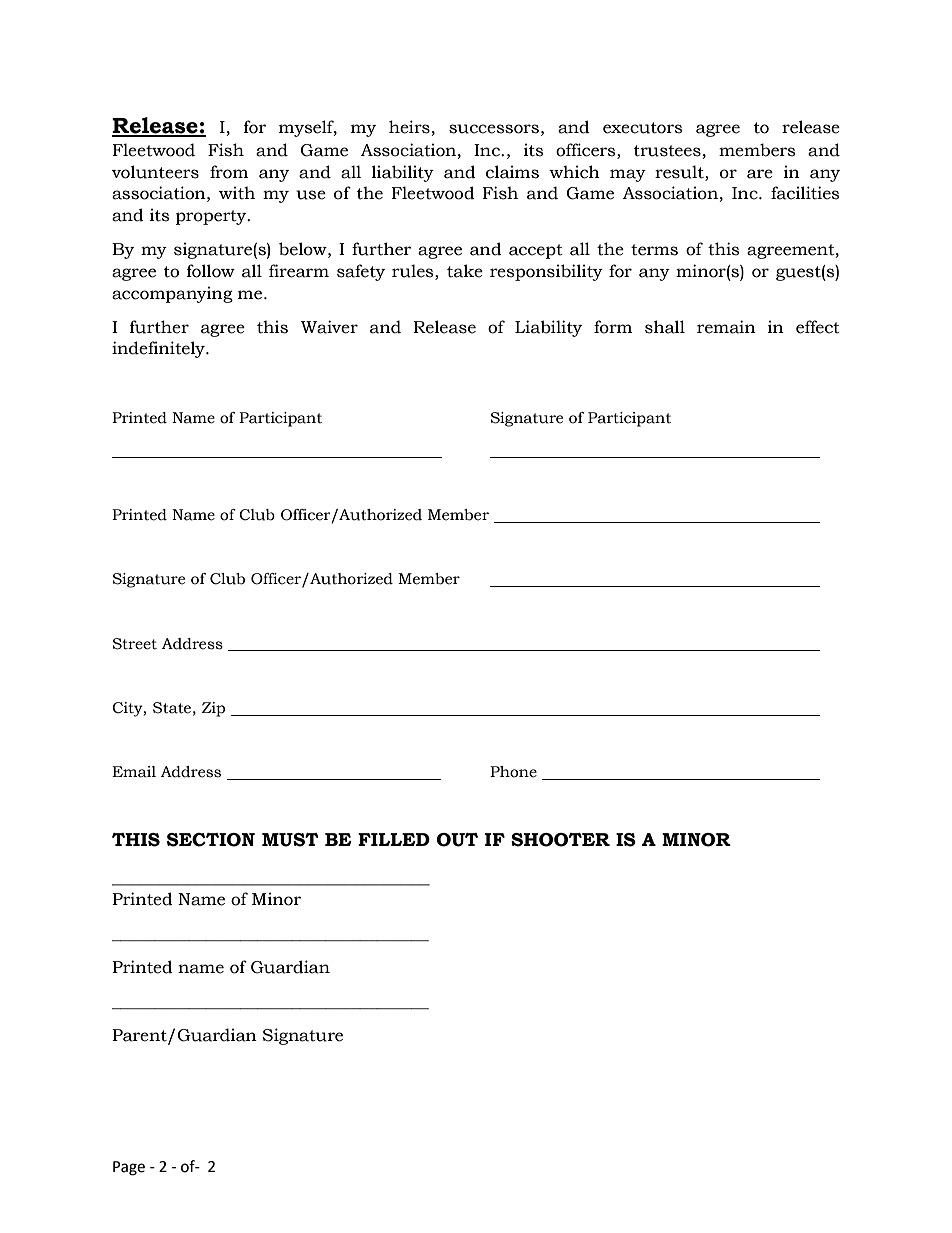  What do you see at coordinates (560, 840) in the page?
I see `SHOOTER` at bounding box center [560, 840].
